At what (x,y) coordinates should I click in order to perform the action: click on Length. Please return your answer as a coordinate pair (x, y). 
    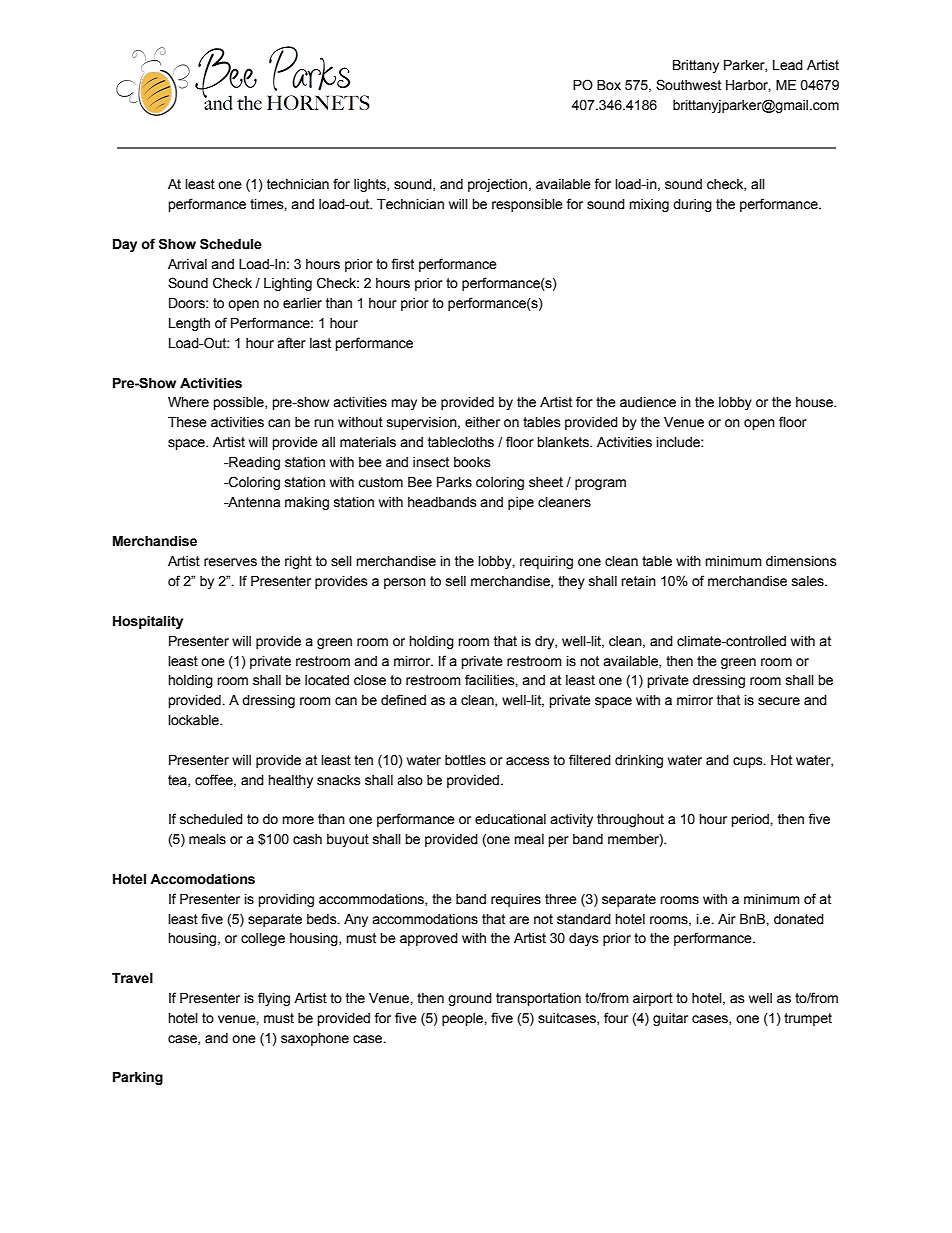
    Looking at the image, I should click on (189, 324).
